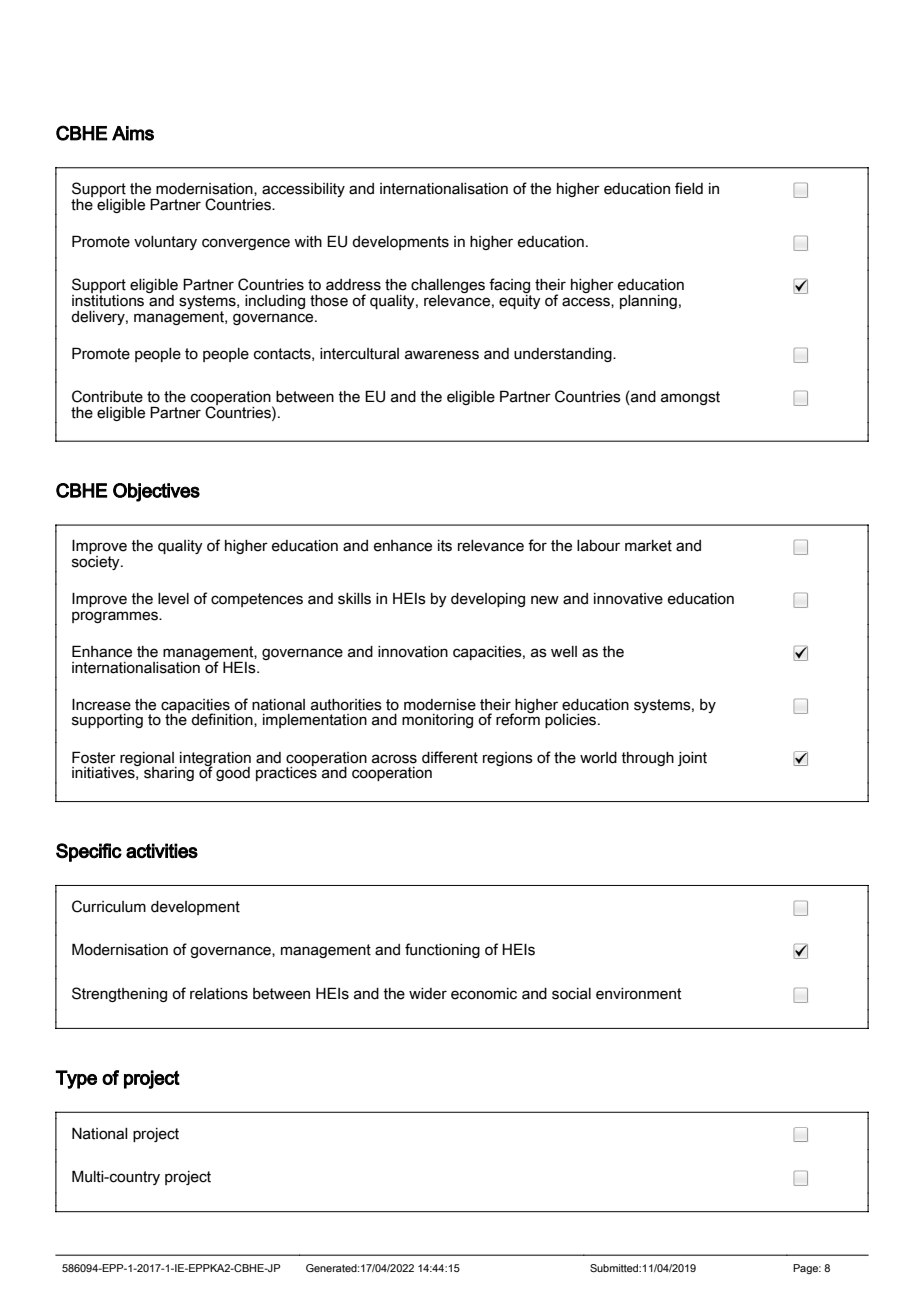 The height and width of the image is (1308, 924). What do you see at coordinates (442, 950) in the image?
I see `functioning` at bounding box center [442, 950].
